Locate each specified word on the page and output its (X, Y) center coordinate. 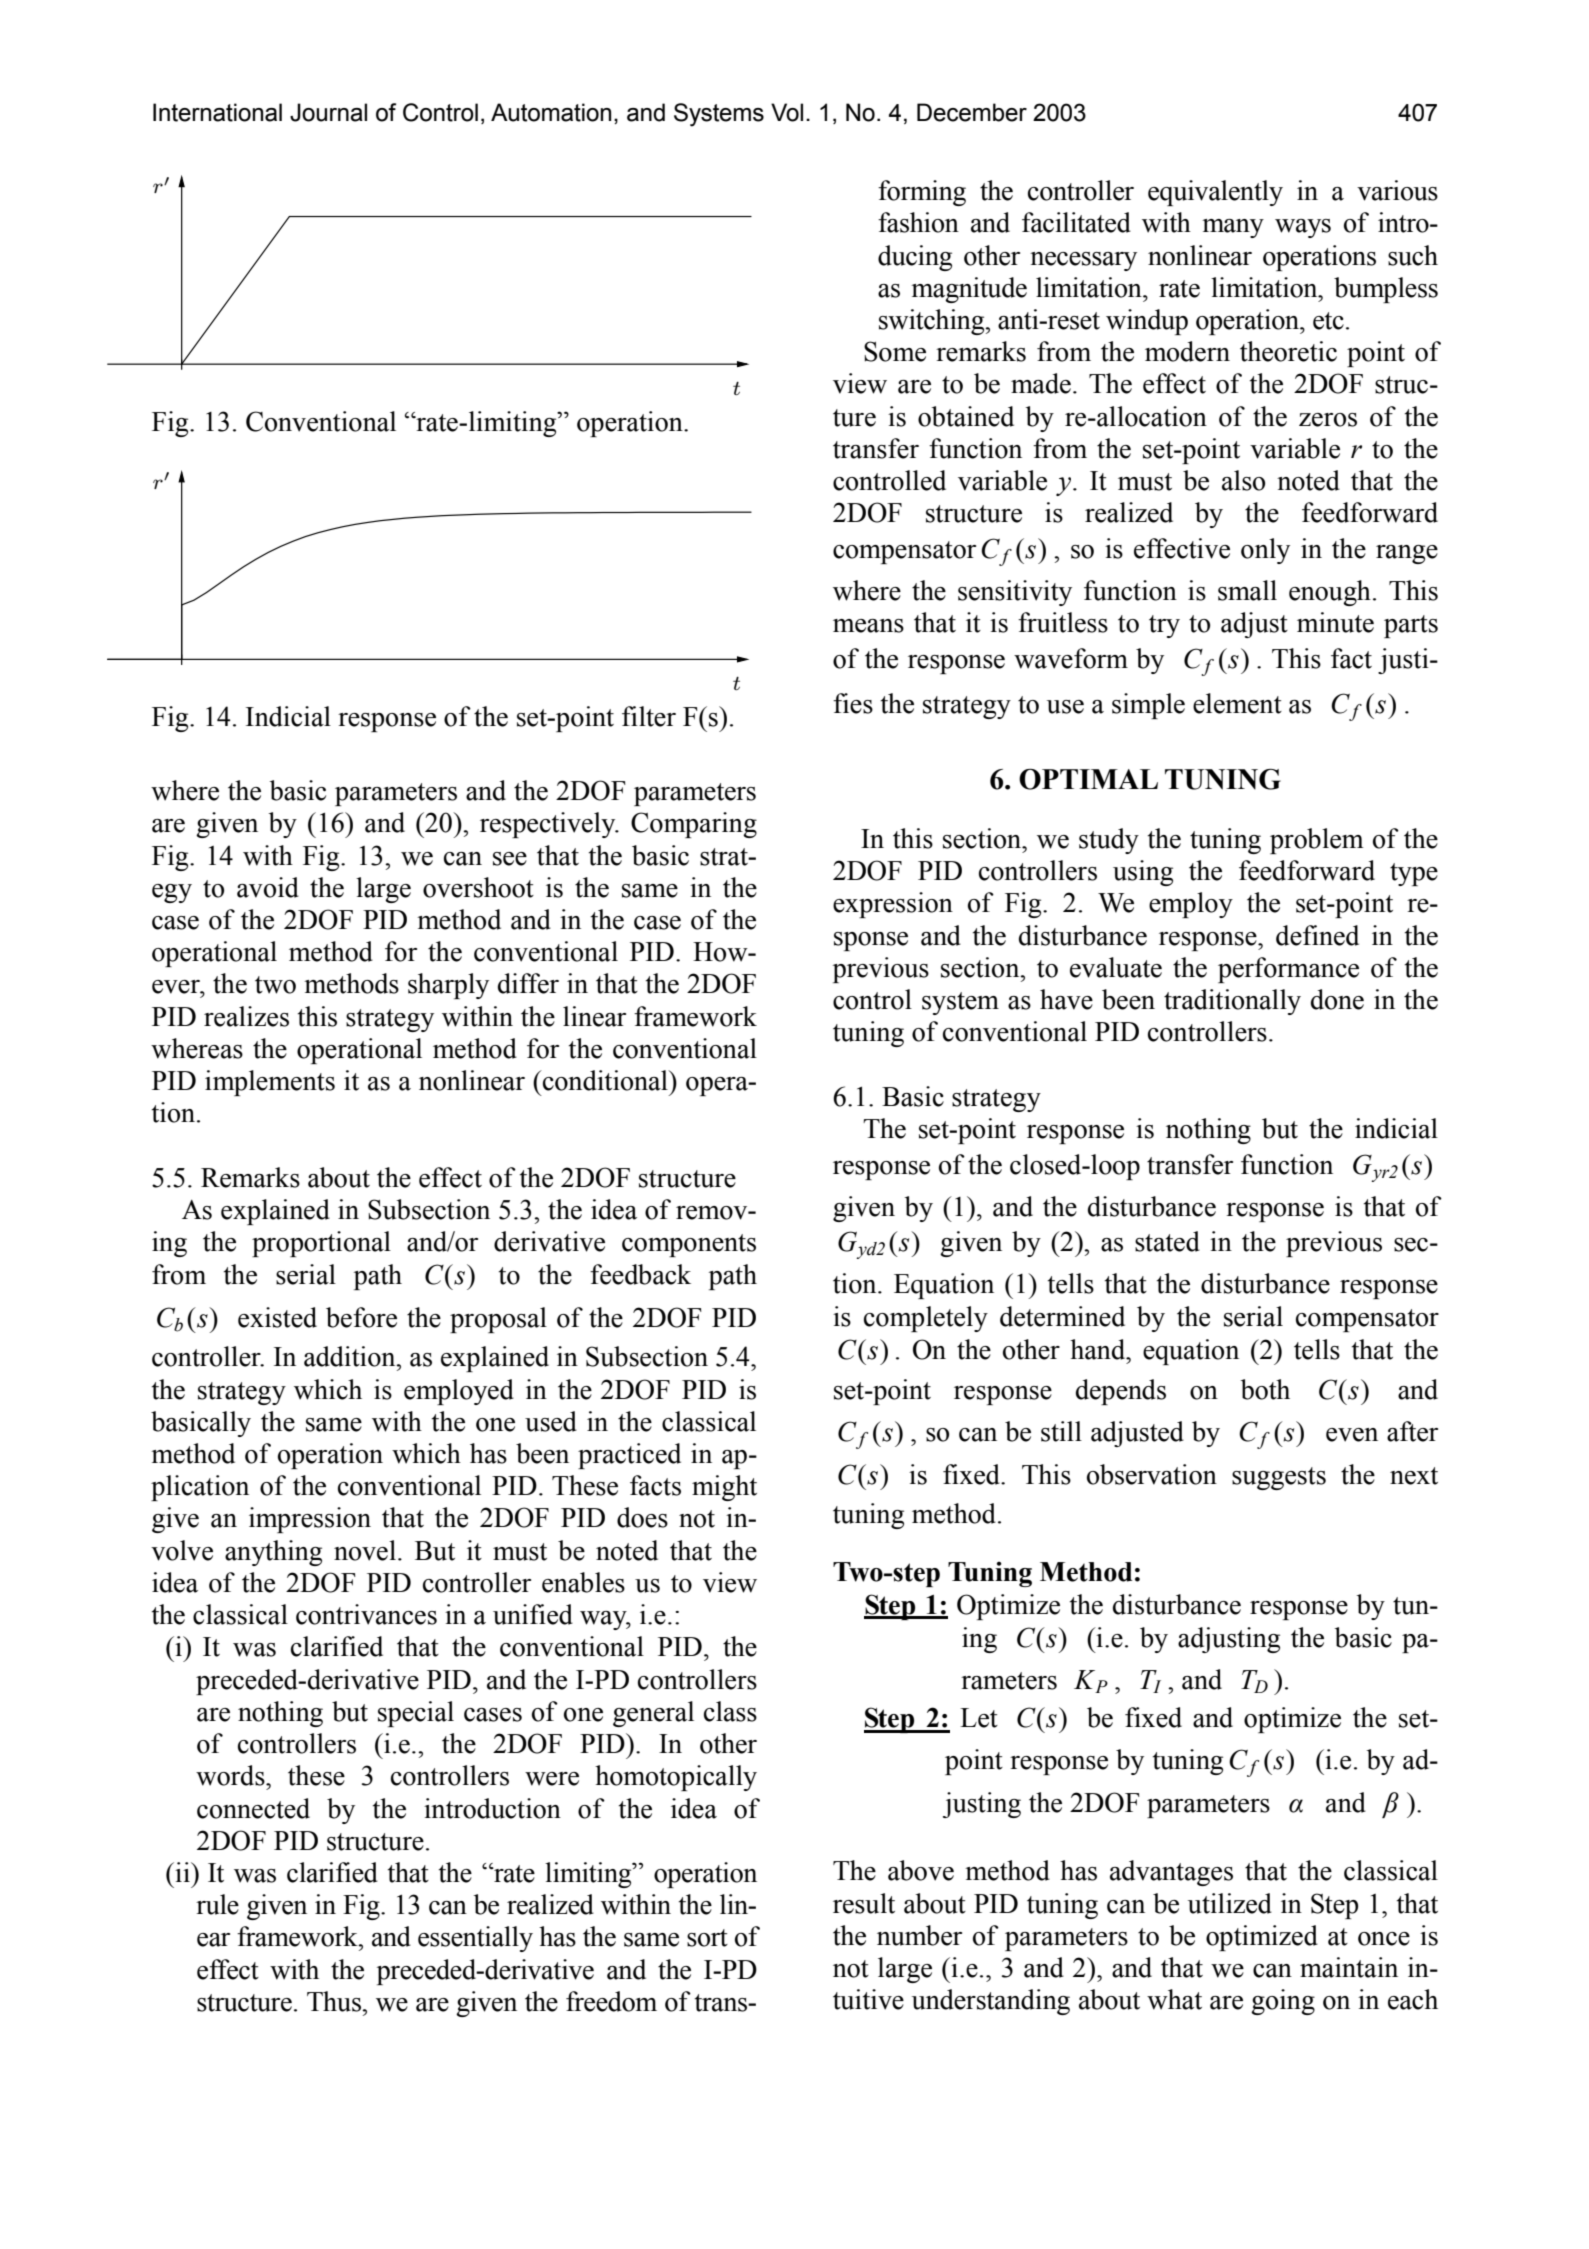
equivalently (1215, 193)
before (361, 1317)
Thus (335, 2001)
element (1237, 703)
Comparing (694, 825)
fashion (918, 222)
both (1265, 1389)
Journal (328, 112)
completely (926, 1319)
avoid (268, 887)
